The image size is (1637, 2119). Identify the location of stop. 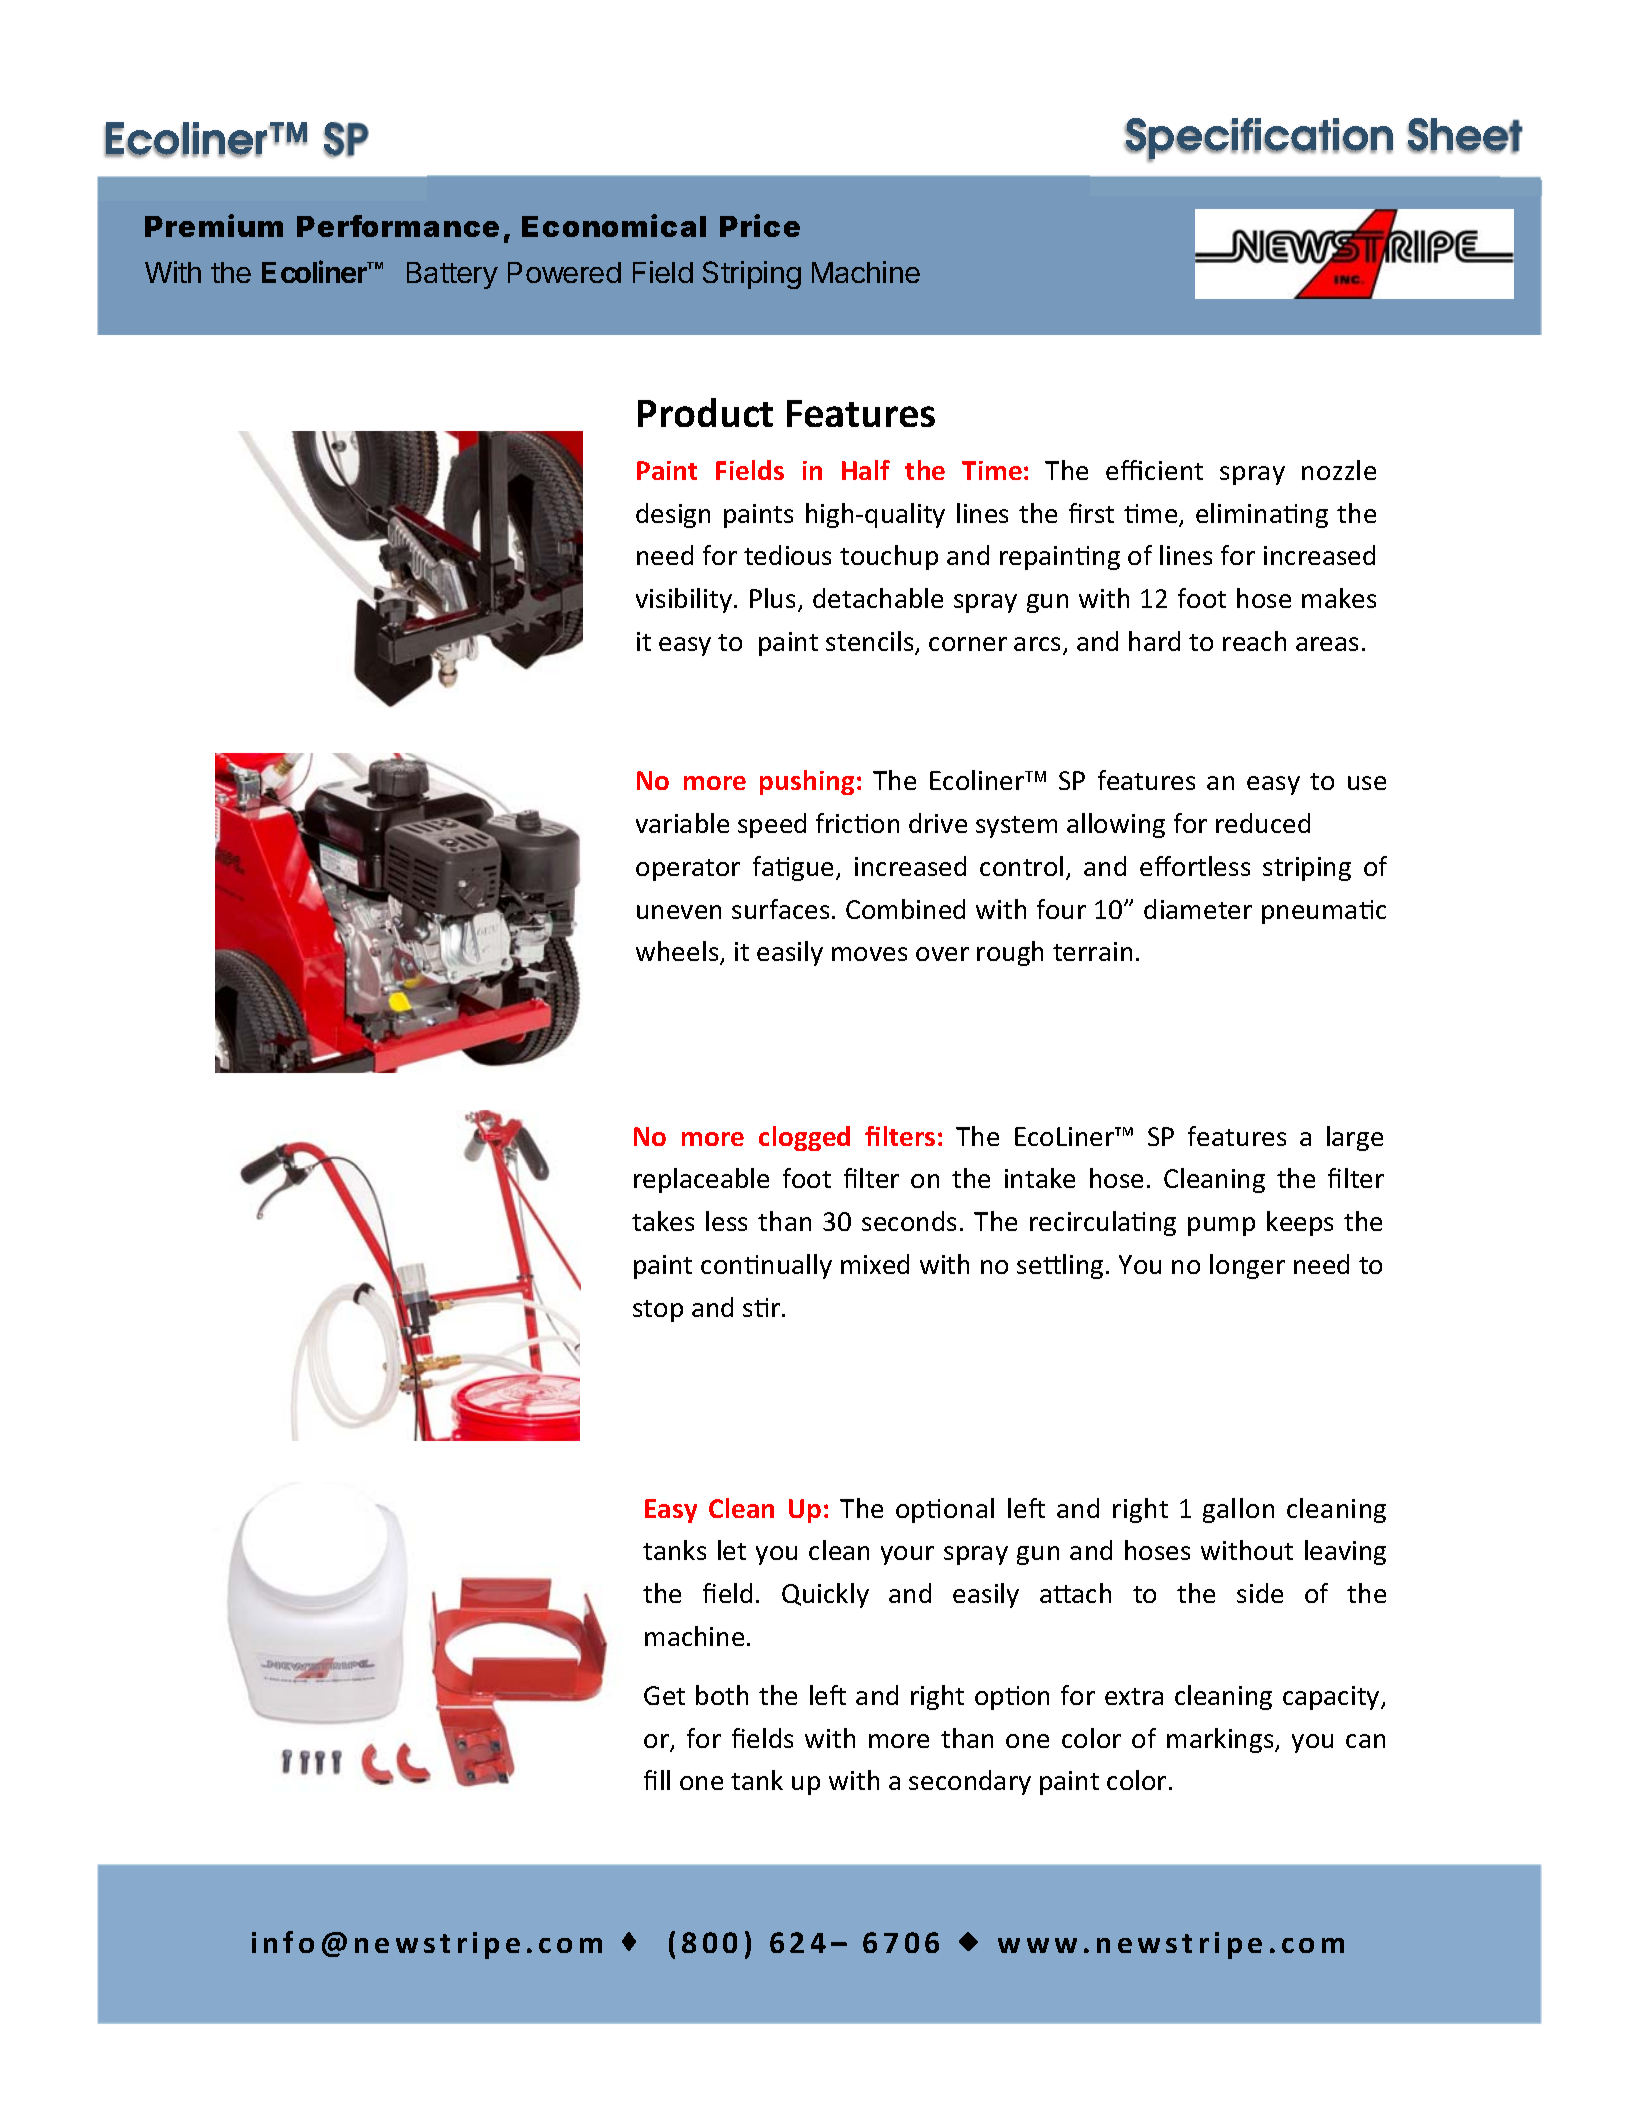
(658, 1311).
